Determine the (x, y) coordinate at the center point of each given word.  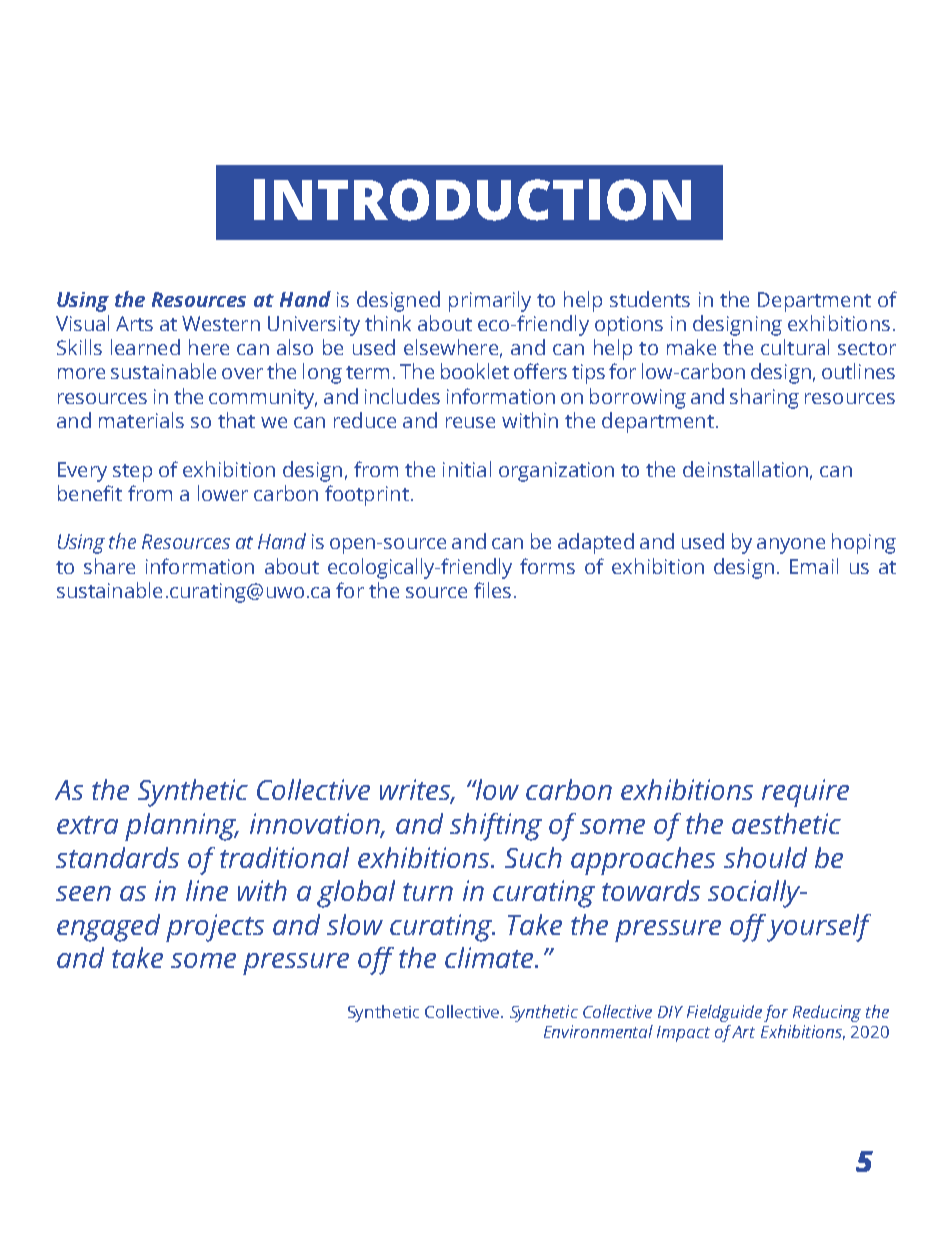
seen (83, 893)
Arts (134, 323)
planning (182, 827)
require (805, 793)
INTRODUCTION (472, 200)
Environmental (598, 1031)
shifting (496, 827)
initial (467, 469)
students (650, 299)
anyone (791, 546)
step (132, 473)
